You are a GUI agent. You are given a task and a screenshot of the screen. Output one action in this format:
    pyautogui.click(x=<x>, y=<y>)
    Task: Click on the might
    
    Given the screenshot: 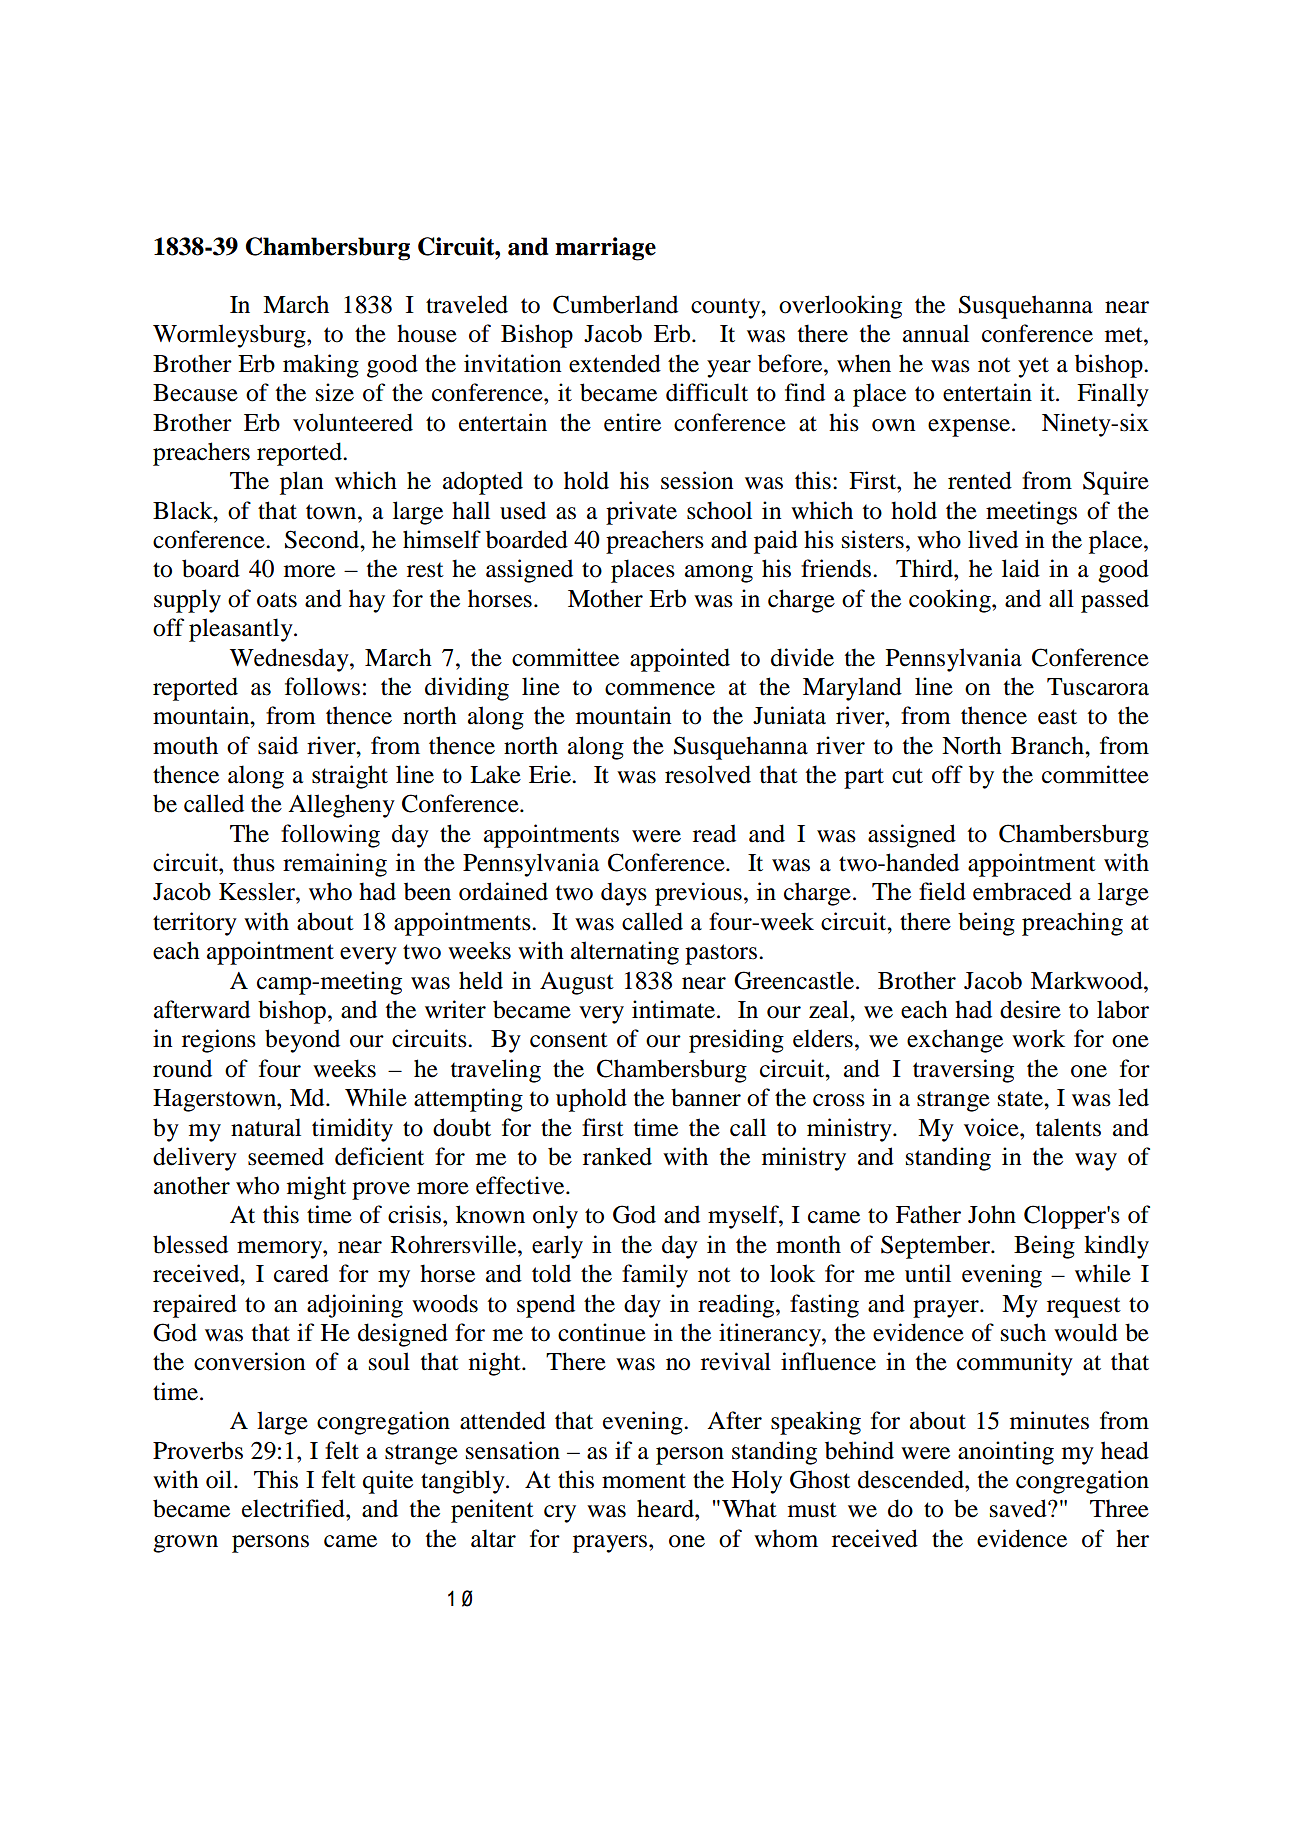 What is the action you would take?
    pyautogui.click(x=316, y=1188)
